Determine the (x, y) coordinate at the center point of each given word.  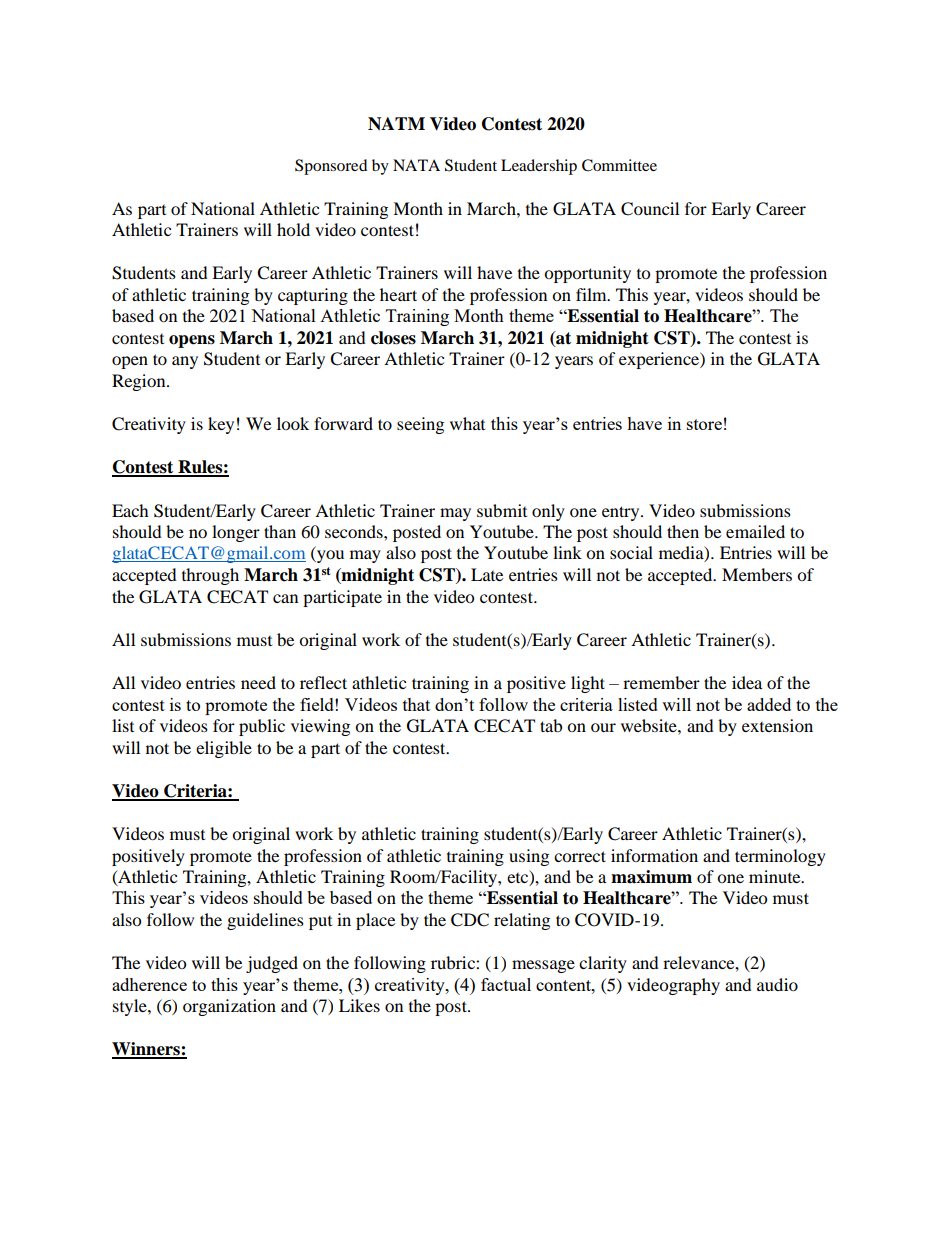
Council (650, 209)
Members (757, 574)
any (185, 362)
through (210, 576)
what (467, 423)
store (704, 424)
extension (777, 725)
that (416, 704)
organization (229, 1007)
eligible (224, 749)
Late (487, 574)
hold (293, 229)
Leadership (539, 167)
